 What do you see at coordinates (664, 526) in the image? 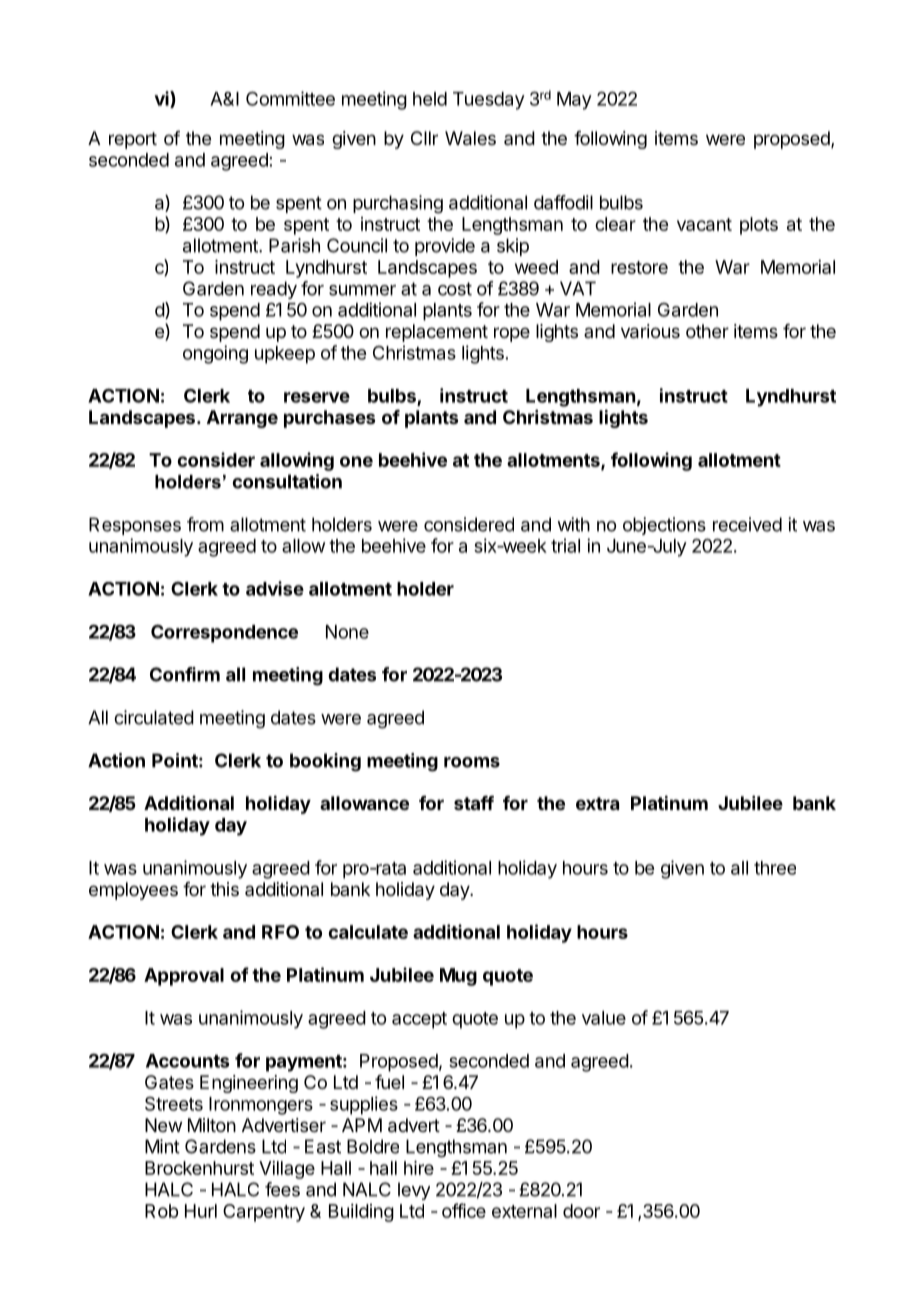
I see `objections` at bounding box center [664, 526].
